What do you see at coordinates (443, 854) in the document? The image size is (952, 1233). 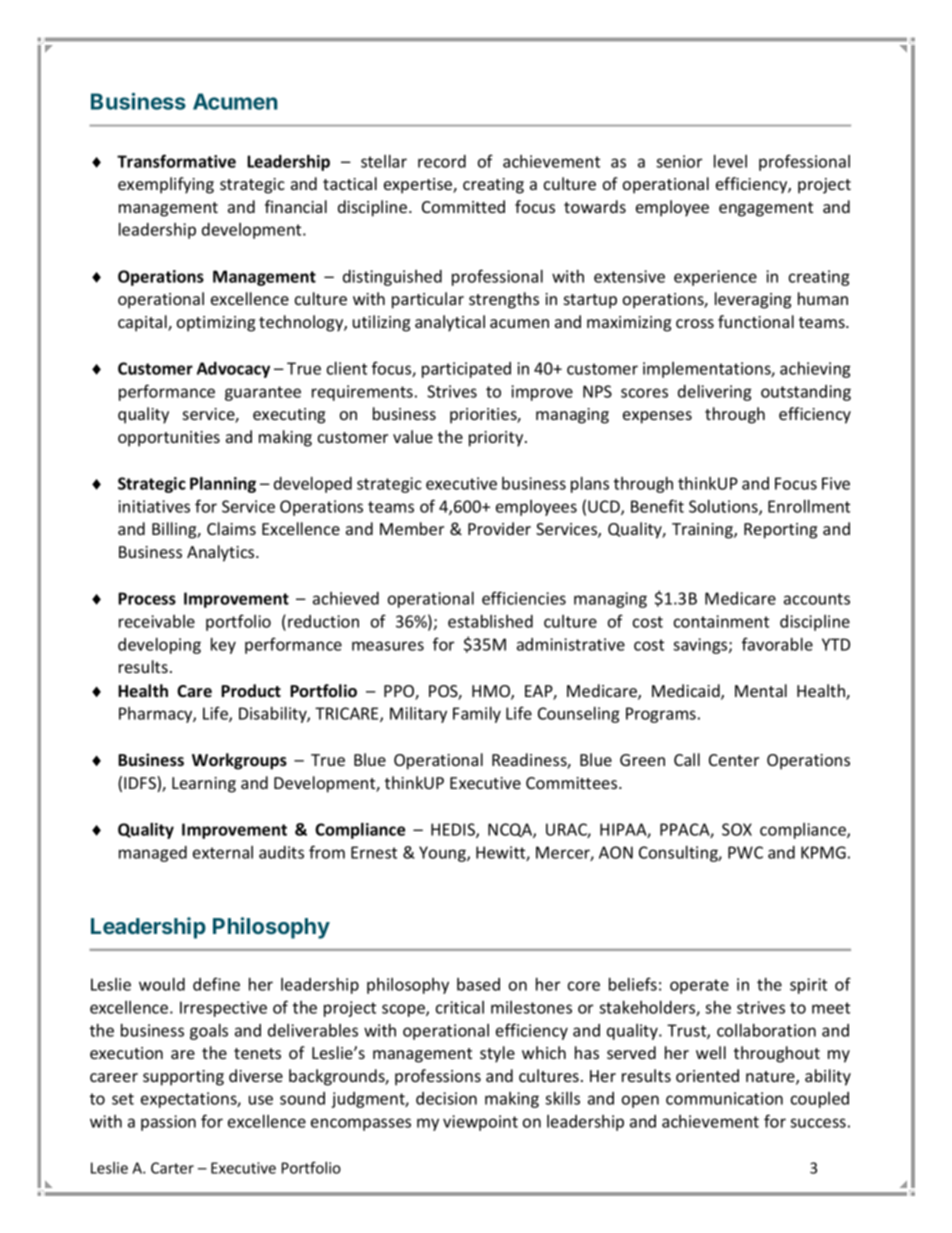 I see `Young` at bounding box center [443, 854].
